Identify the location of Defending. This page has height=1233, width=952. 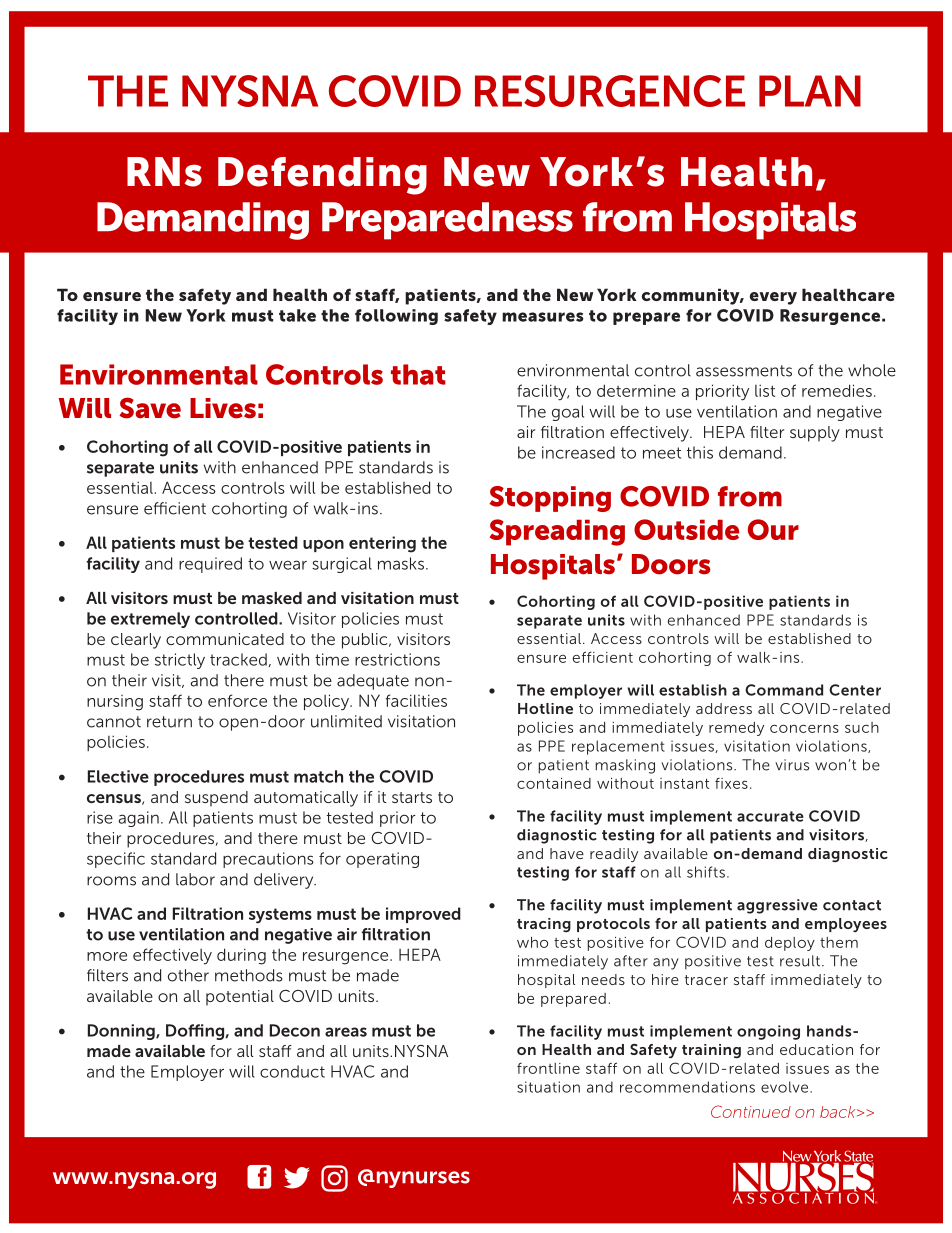
(322, 176).
